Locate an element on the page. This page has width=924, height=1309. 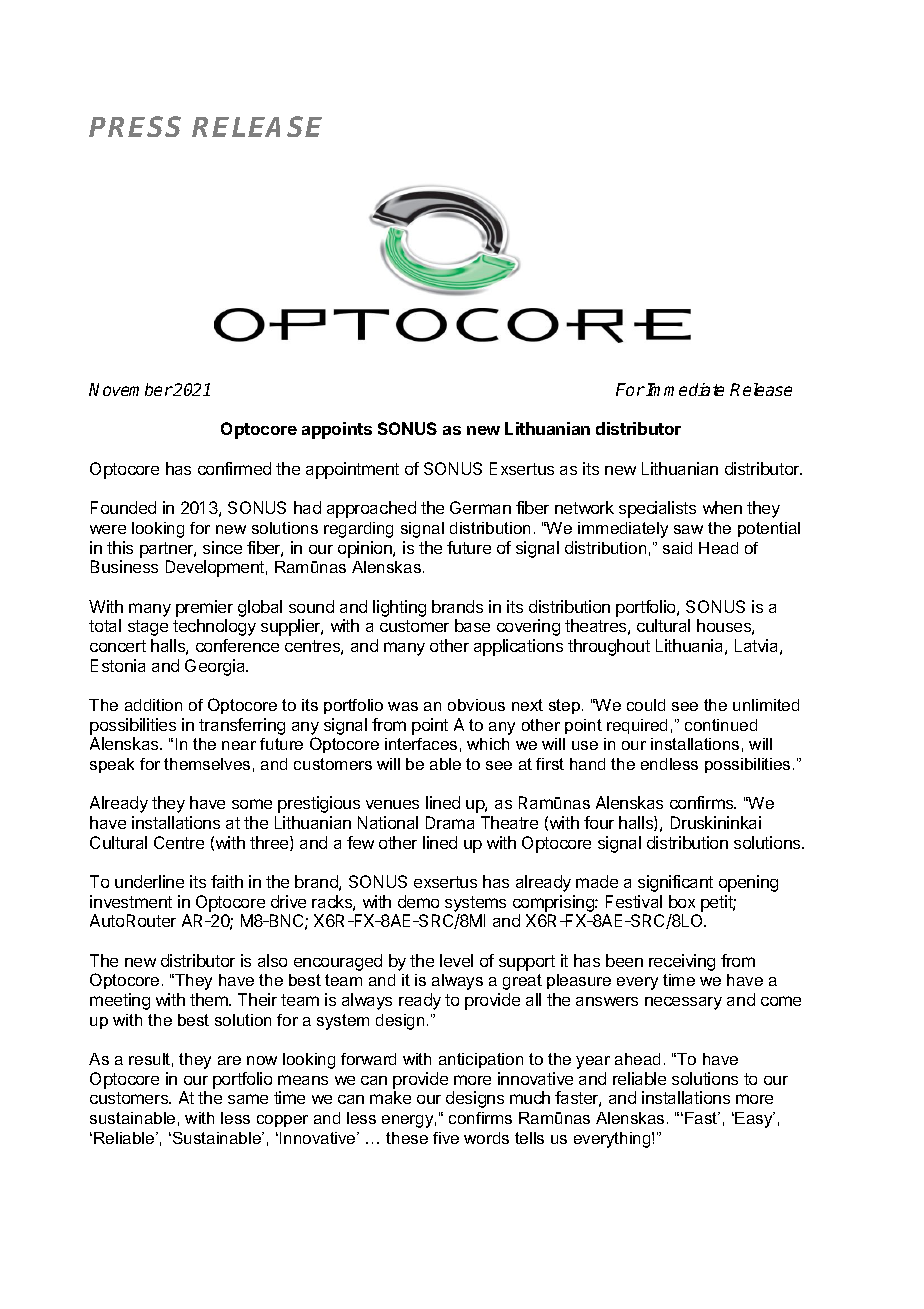
same is located at coordinates (248, 1099).
